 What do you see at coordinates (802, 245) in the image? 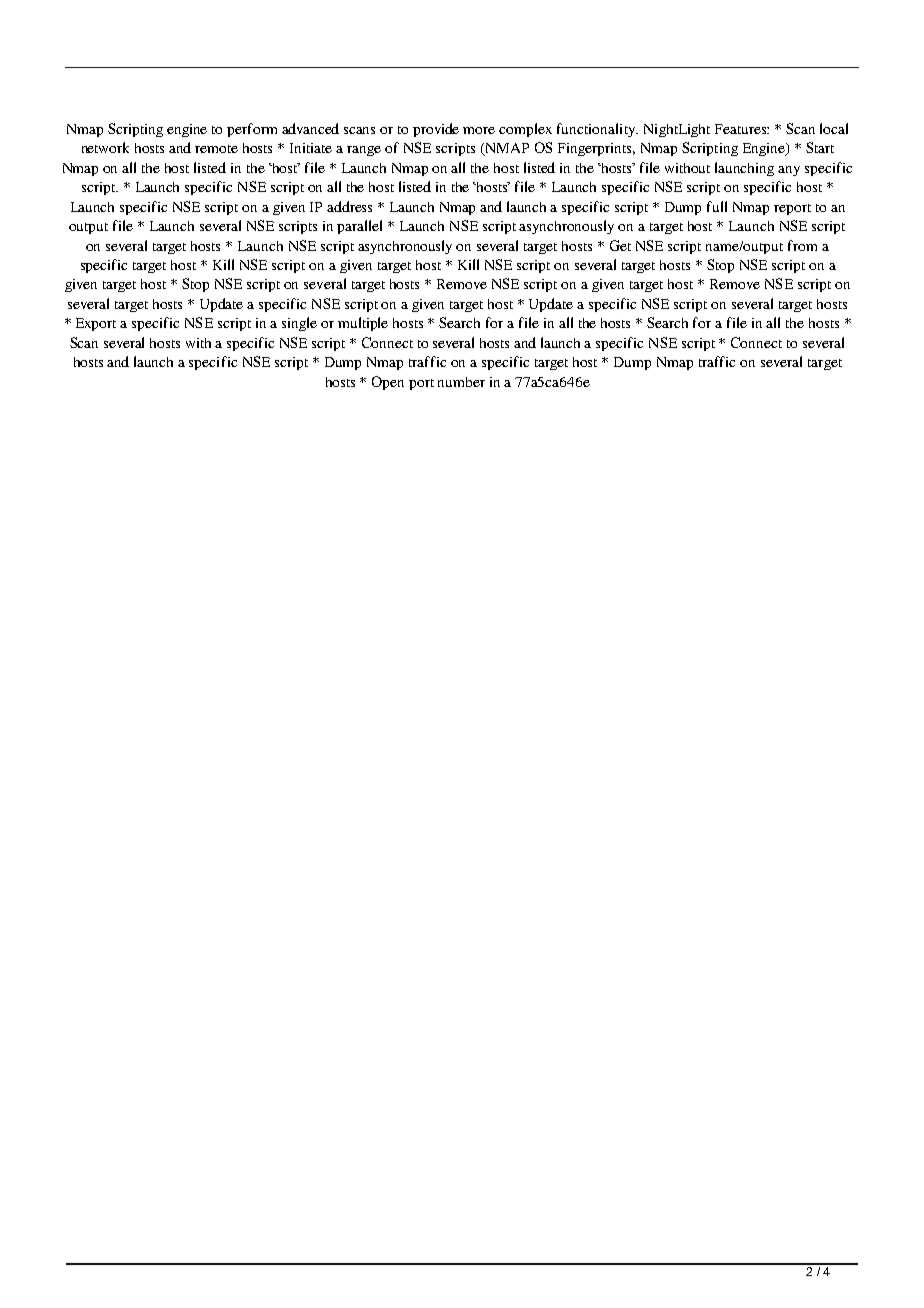
I see `from` at bounding box center [802, 245].
